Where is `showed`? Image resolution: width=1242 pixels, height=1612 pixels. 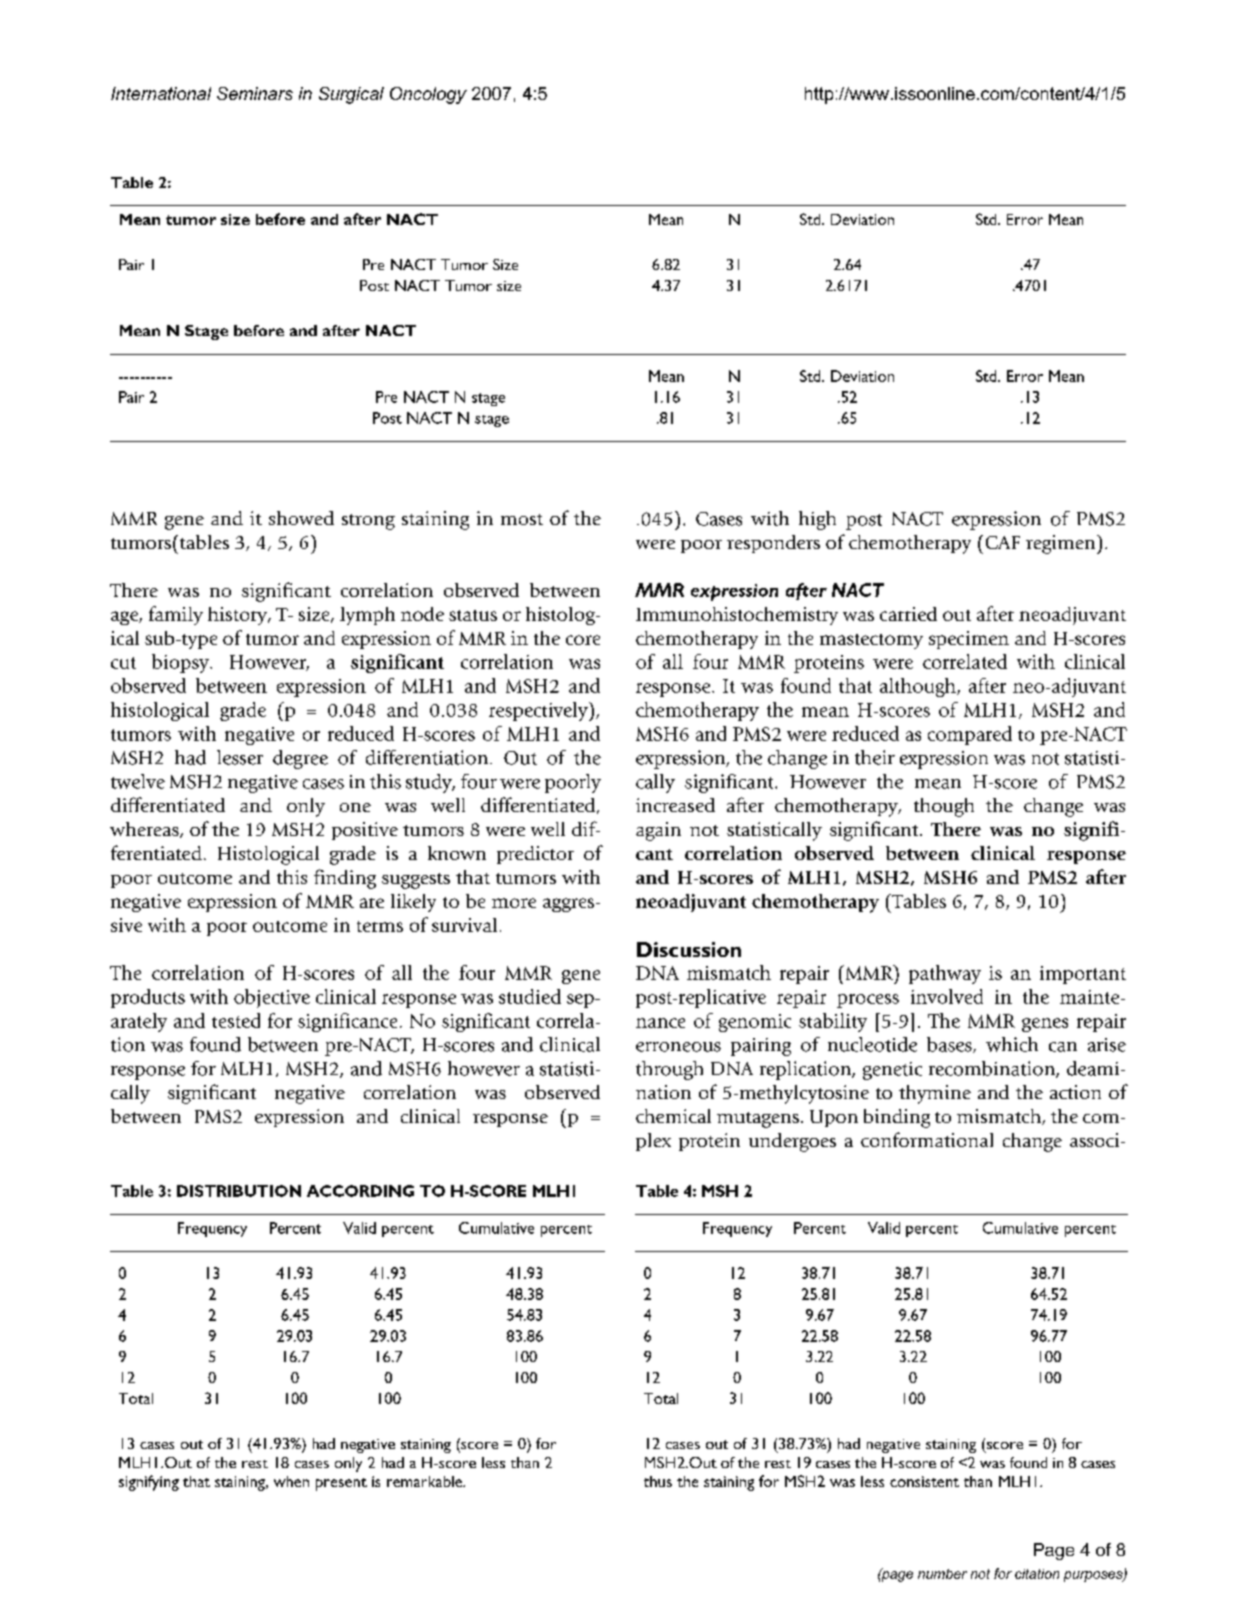 showed is located at coordinates (301, 518).
